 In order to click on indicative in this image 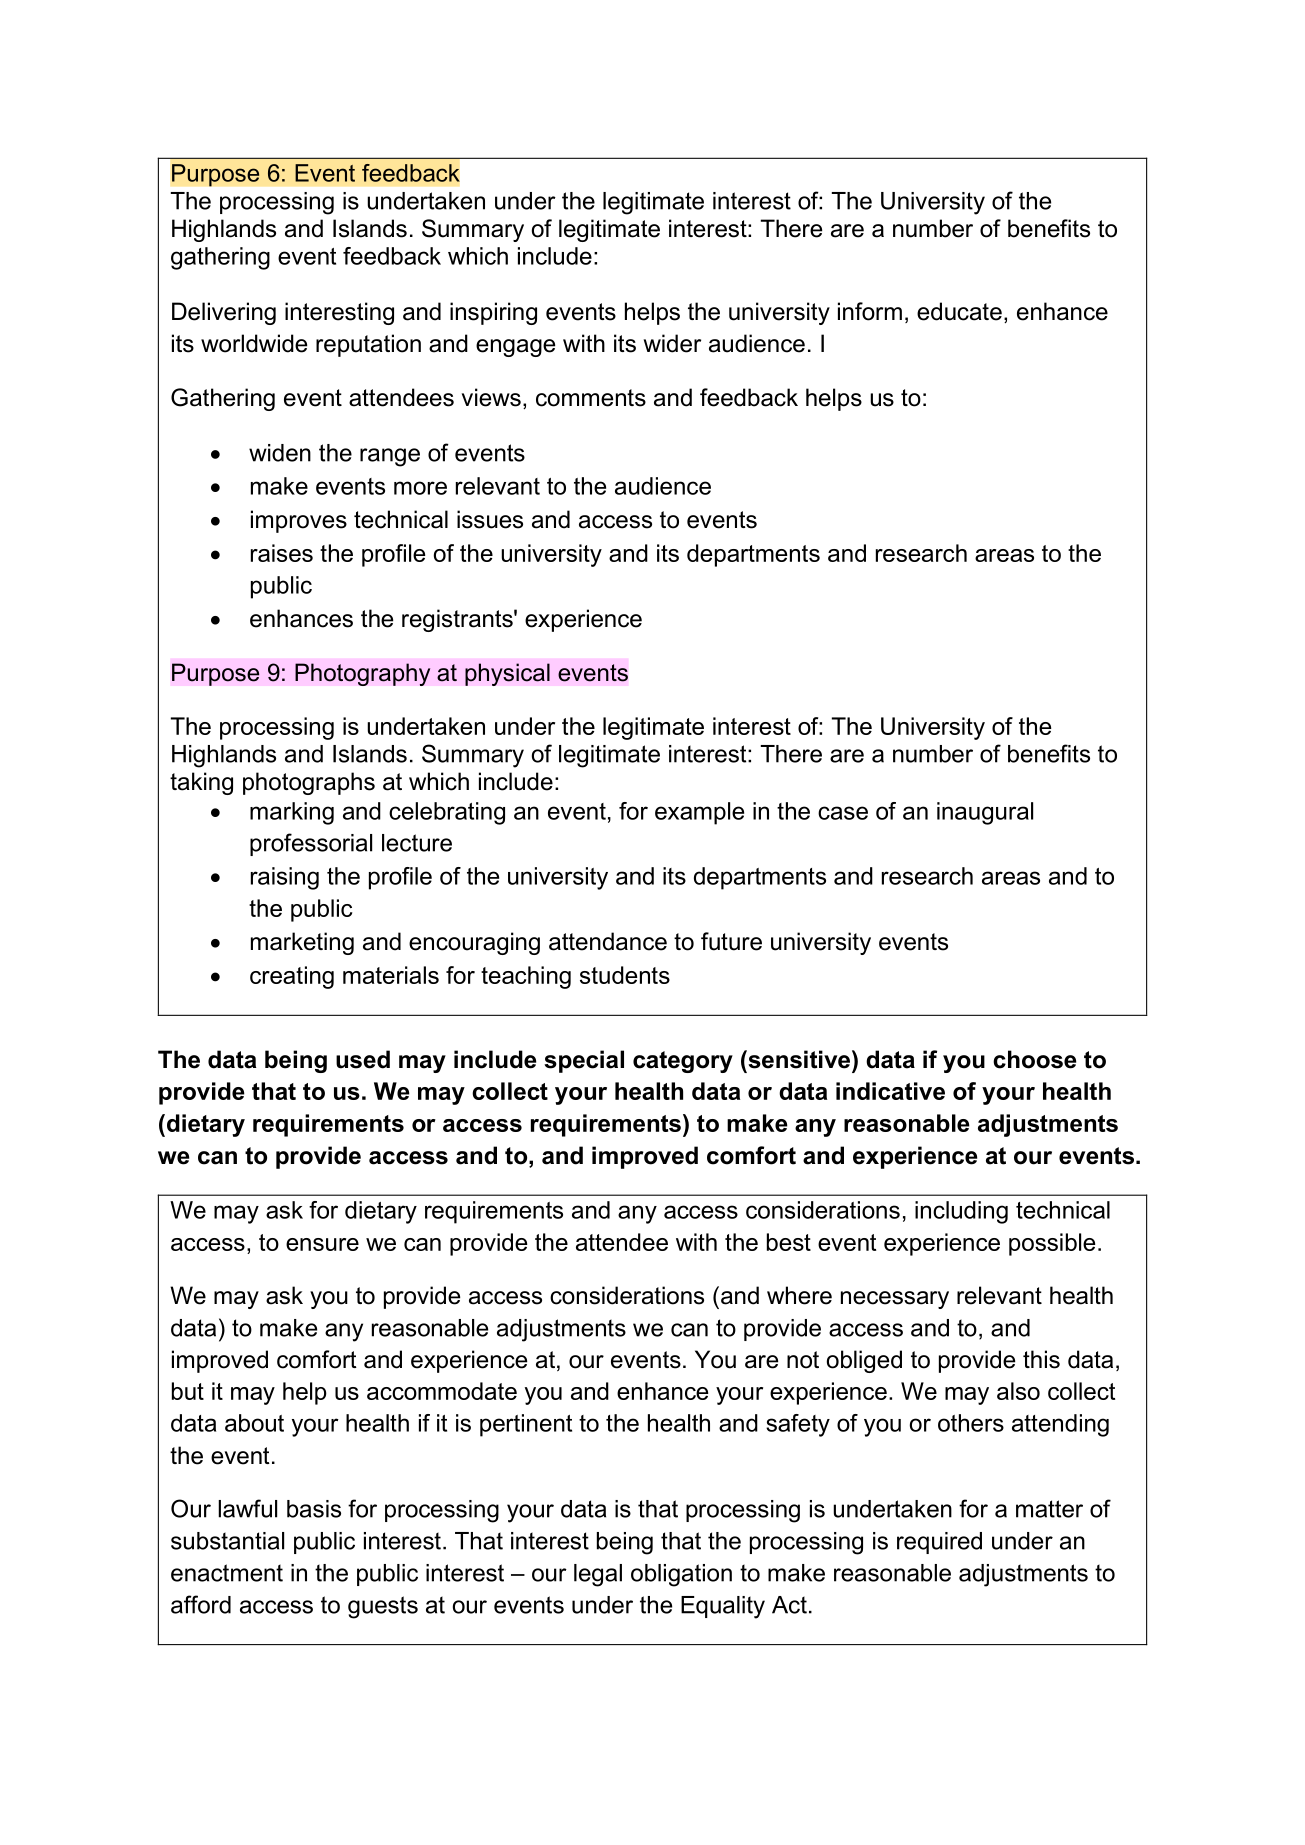, I will do `click(890, 1091)`.
